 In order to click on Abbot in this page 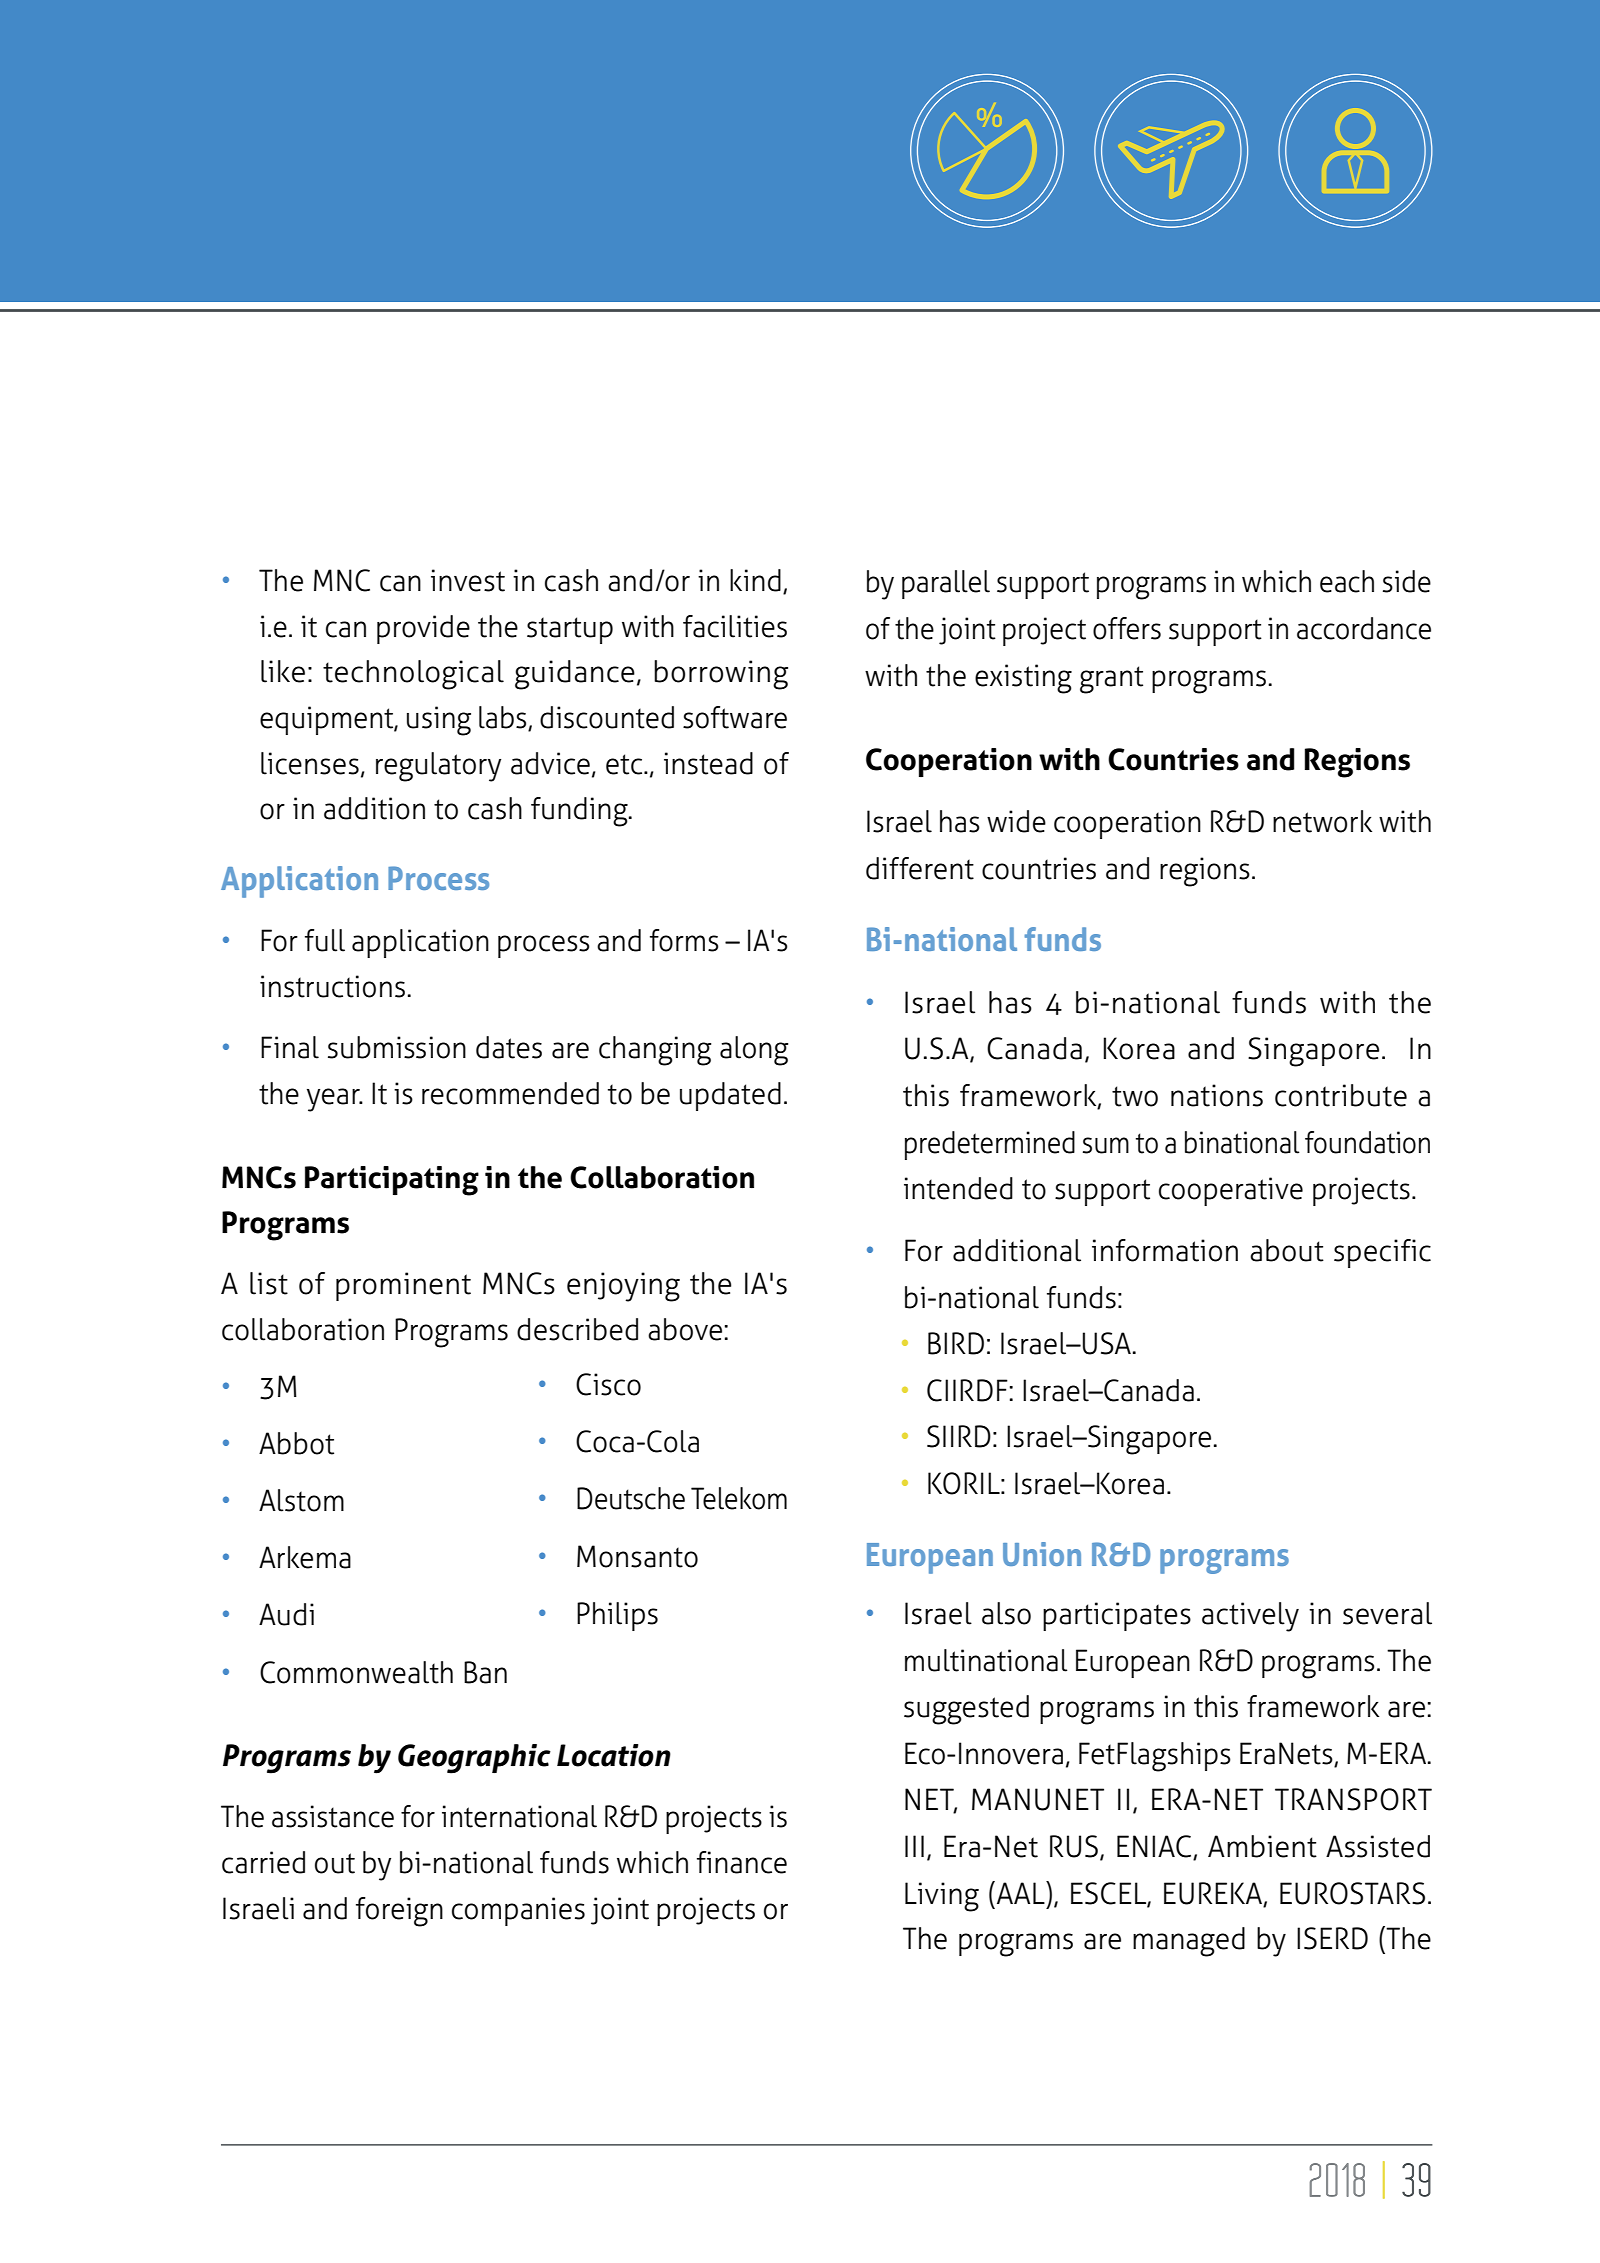, I will do `click(296, 1443)`.
